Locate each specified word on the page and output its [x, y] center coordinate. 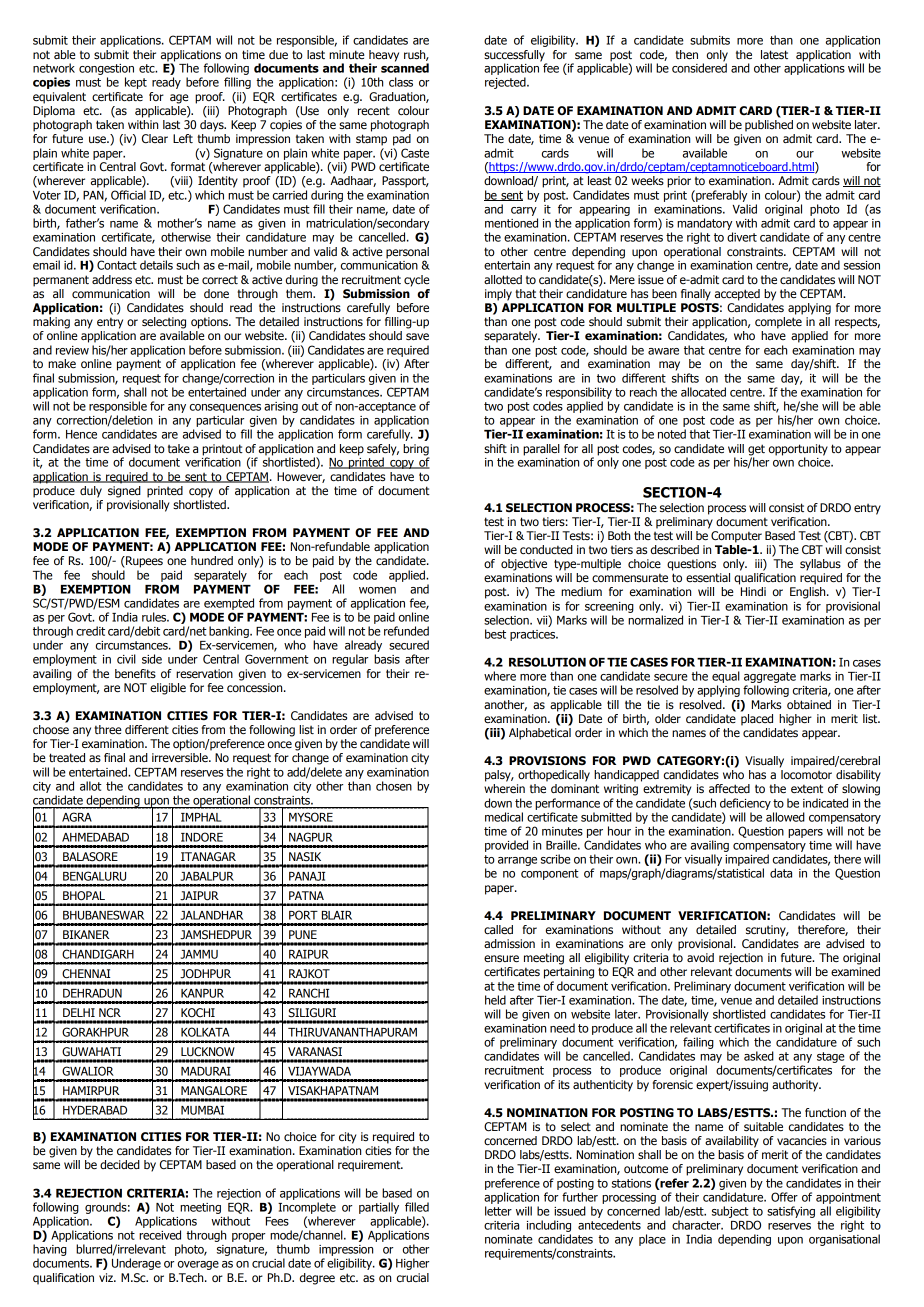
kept [136, 83]
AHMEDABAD [95, 837]
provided [506, 846]
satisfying [791, 1212]
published [769, 126]
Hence [81, 434]
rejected [506, 83]
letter [498, 1211]
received [160, 1235]
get [756, 451]
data [781, 873]
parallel [541, 450]
